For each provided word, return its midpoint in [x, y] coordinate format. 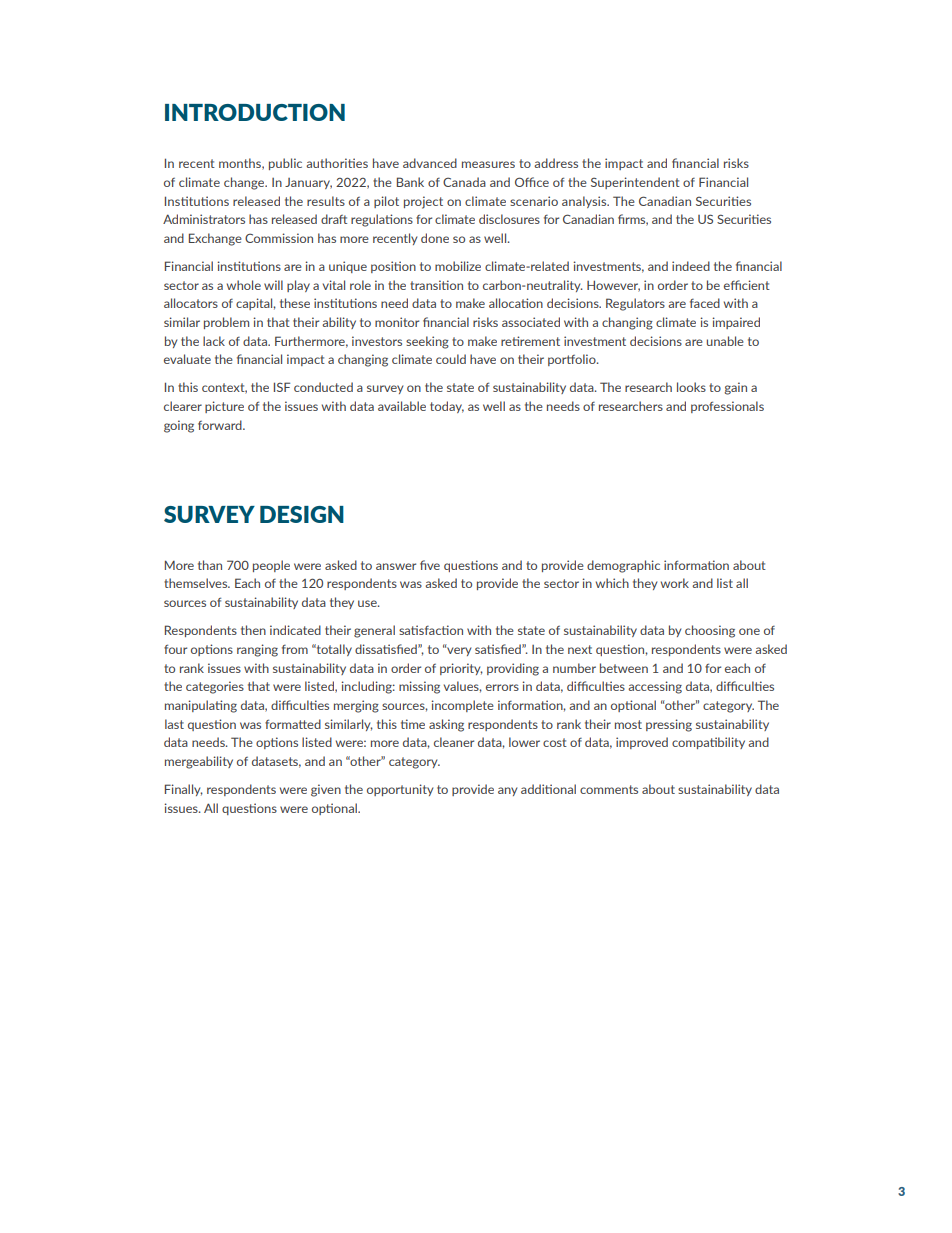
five [430, 565]
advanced [430, 163]
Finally [184, 790]
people [271, 566]
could [451, 359]
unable [725, 341]
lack [214, 341]
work [675, 583]
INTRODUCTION [255, 112]
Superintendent [635, 183]
